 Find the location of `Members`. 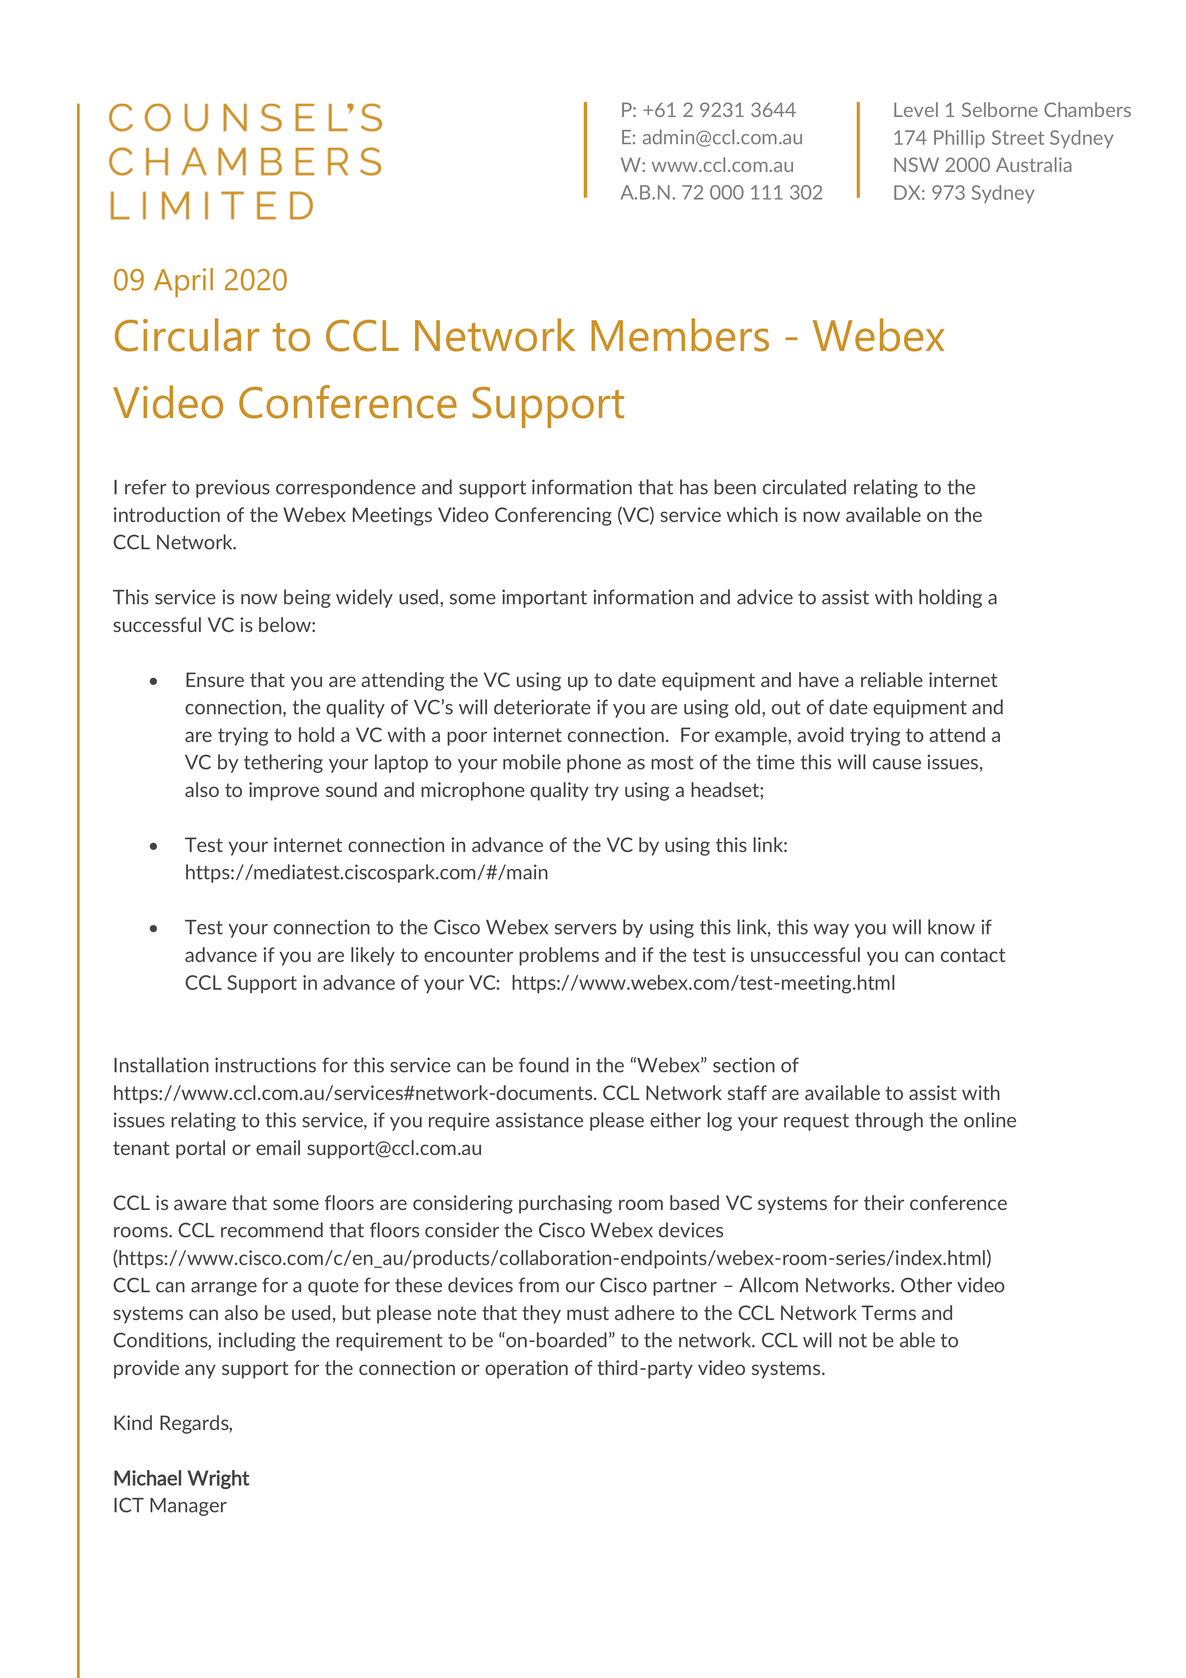

Members is located at coordinates (680, 335).
